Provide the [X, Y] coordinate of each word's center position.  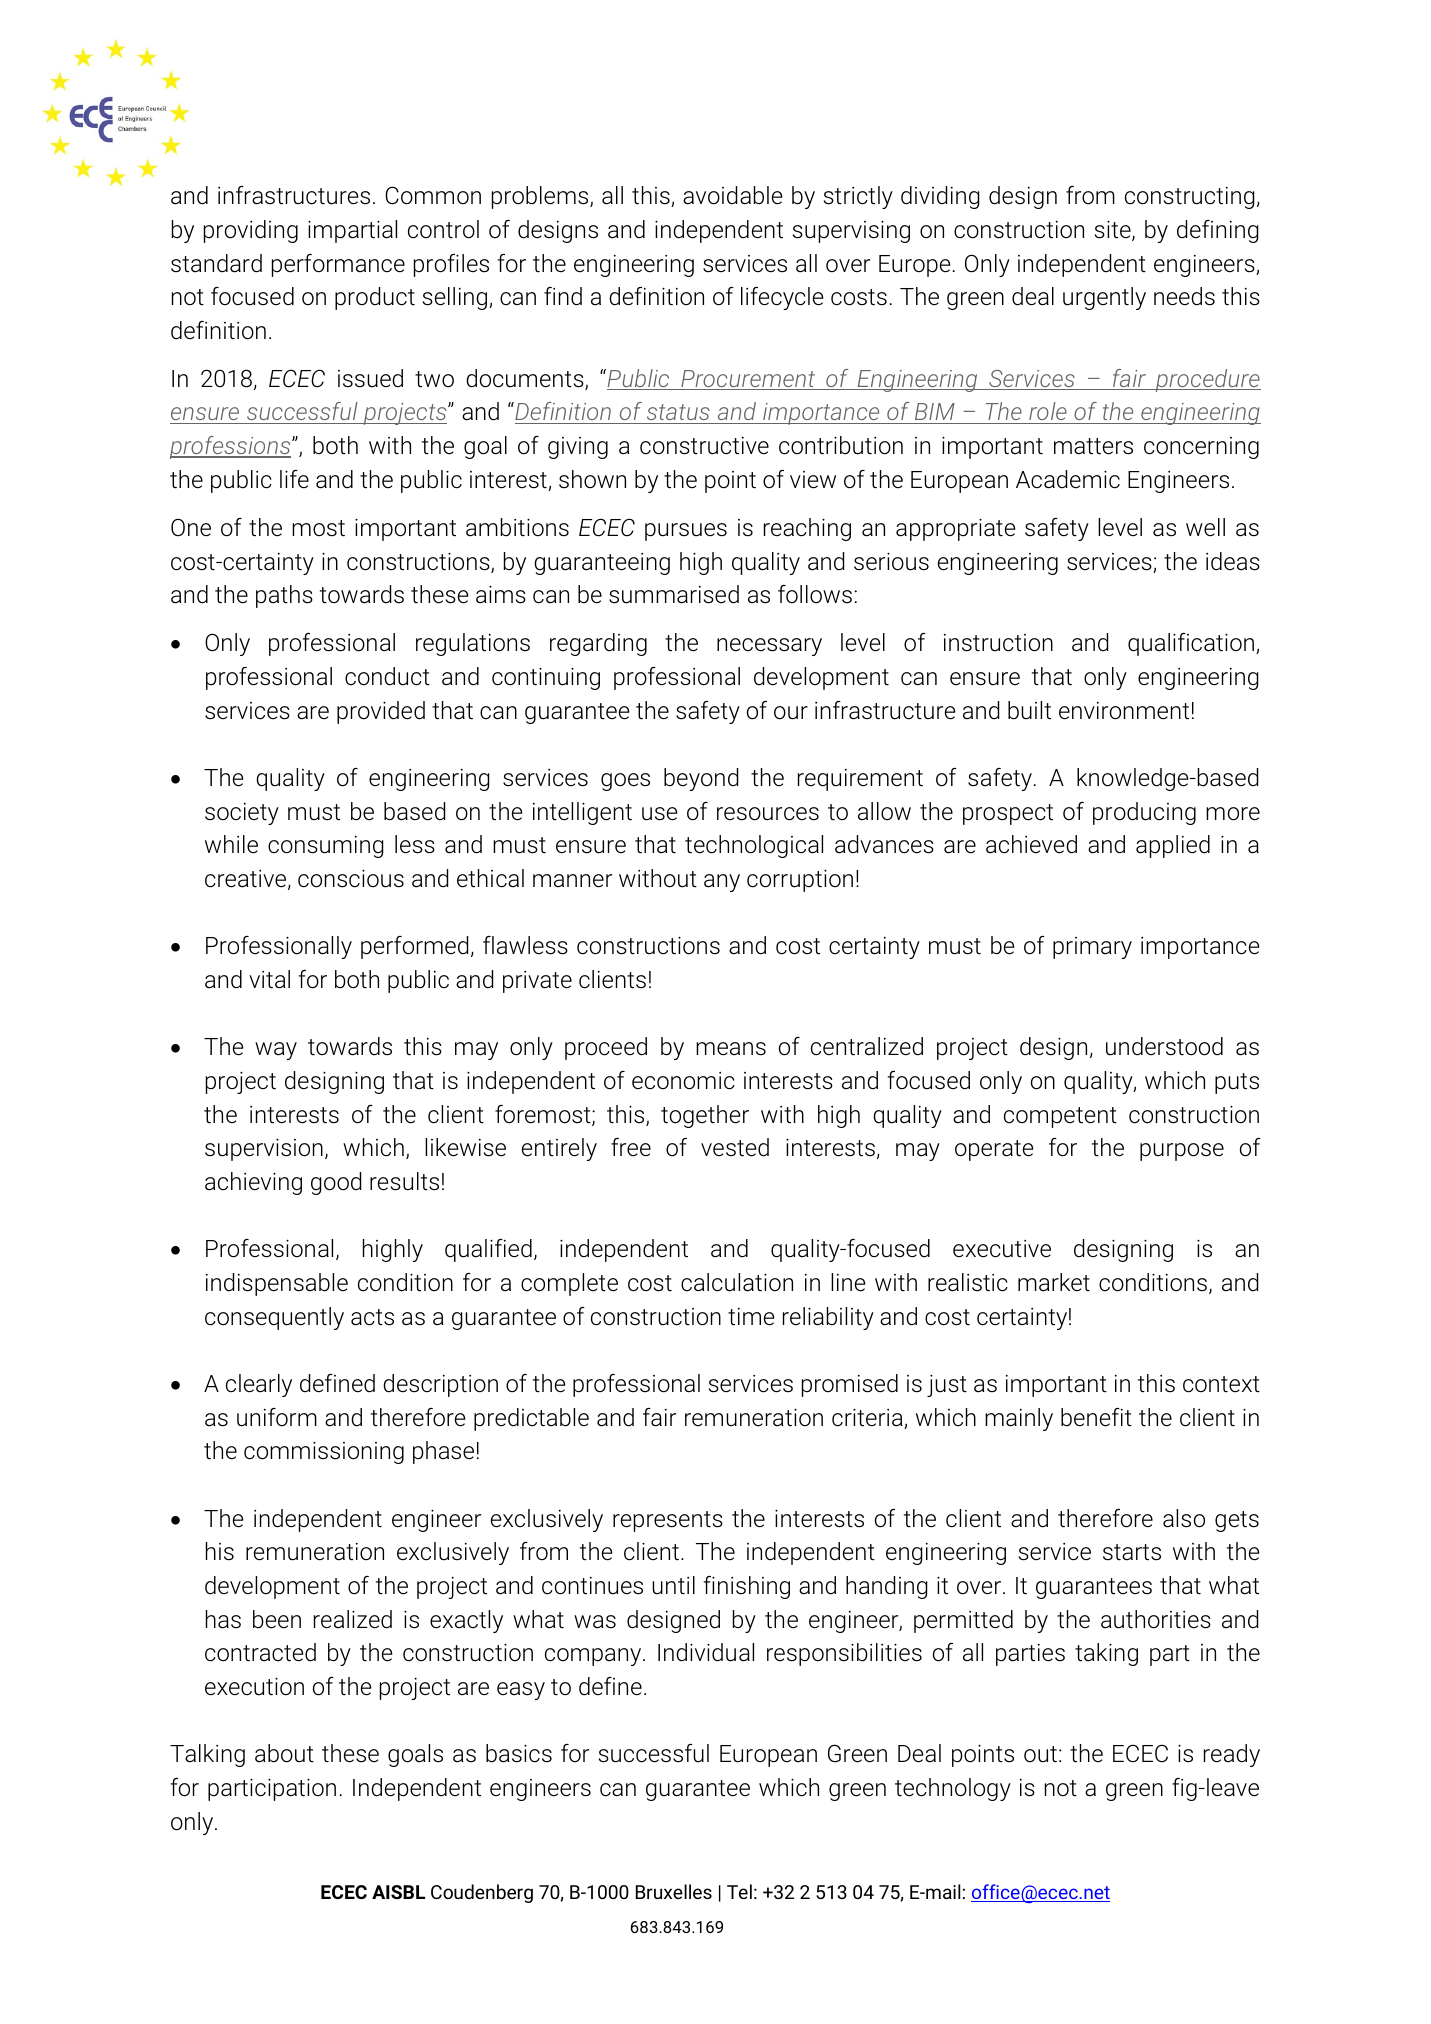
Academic [1068, 479]
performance [338, 265]
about [284, 1753]
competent [1060, 1117]
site [1114, 230]
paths [284, 596]
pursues [686, 532]
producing [1144, 813]
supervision [264, 1149]
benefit [1096, 1417]
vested [735, 1147]
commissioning [324, 1452]
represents [668, 1521]
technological [754, 846]
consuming [326, 847]
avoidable [732, 195]
